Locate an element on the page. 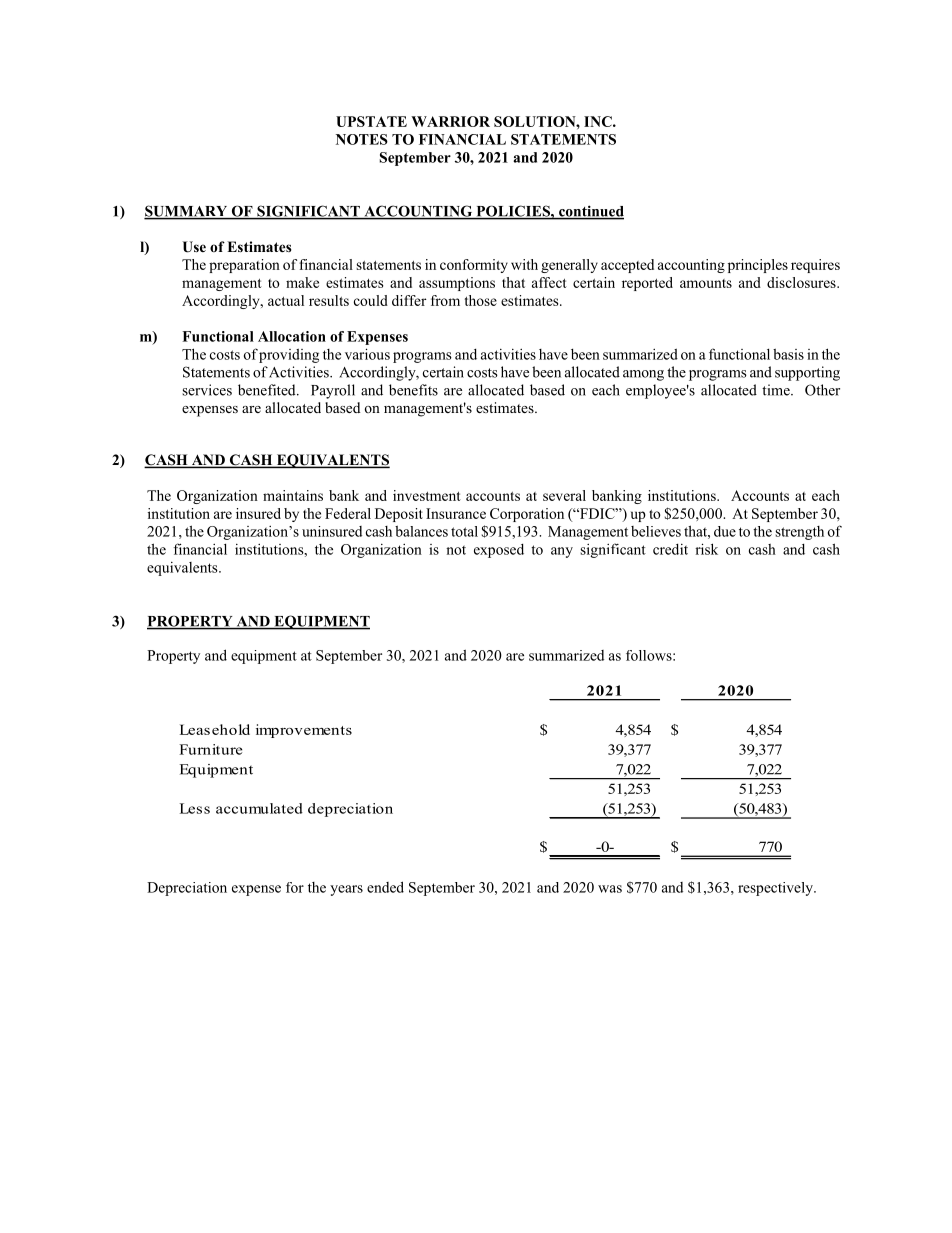 The height and width of the page is (1233, 952). Corporation is located at coordinates (527, 515).
